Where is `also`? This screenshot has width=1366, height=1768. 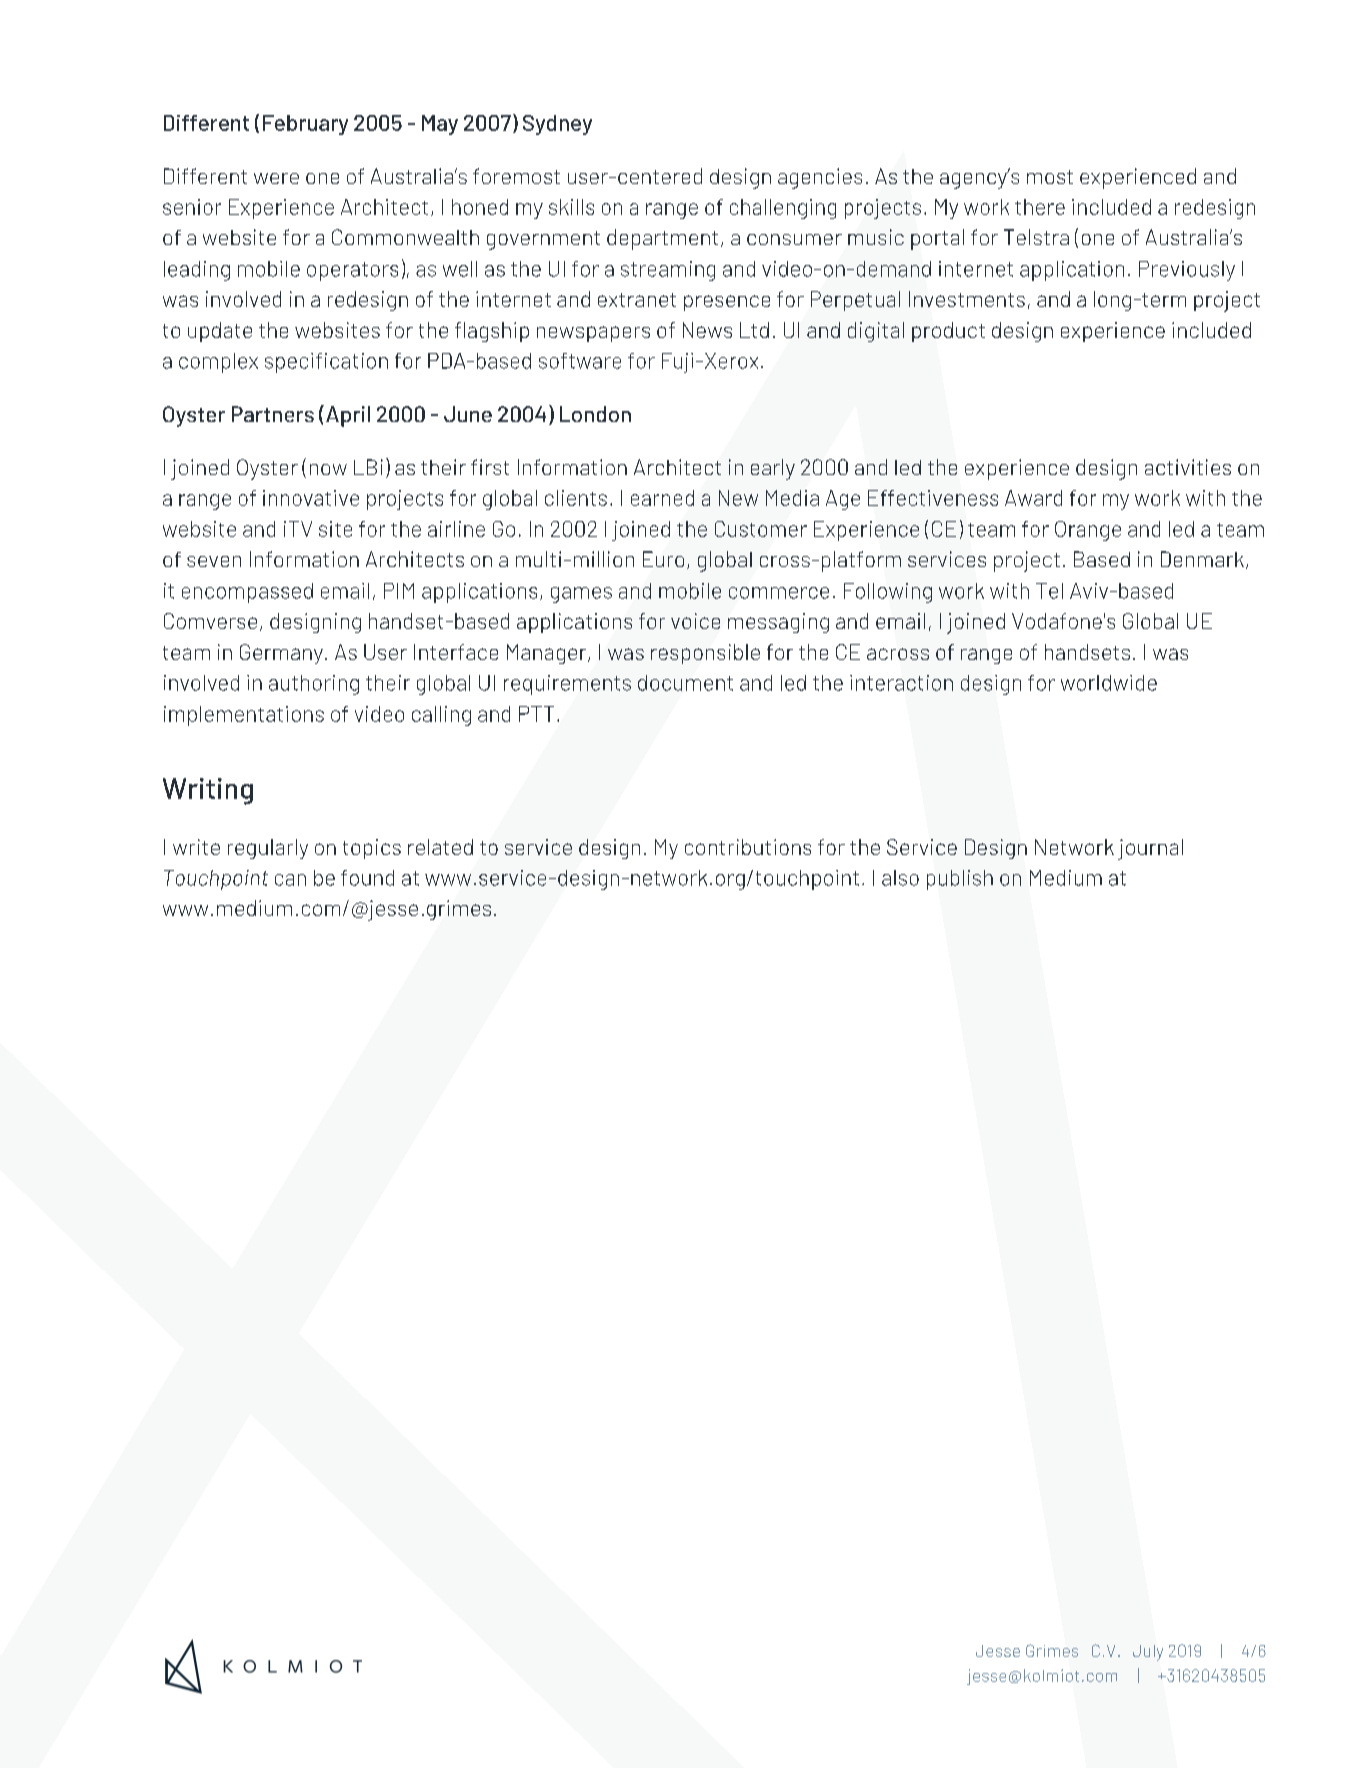 also is located at coordinates (900, 878).
